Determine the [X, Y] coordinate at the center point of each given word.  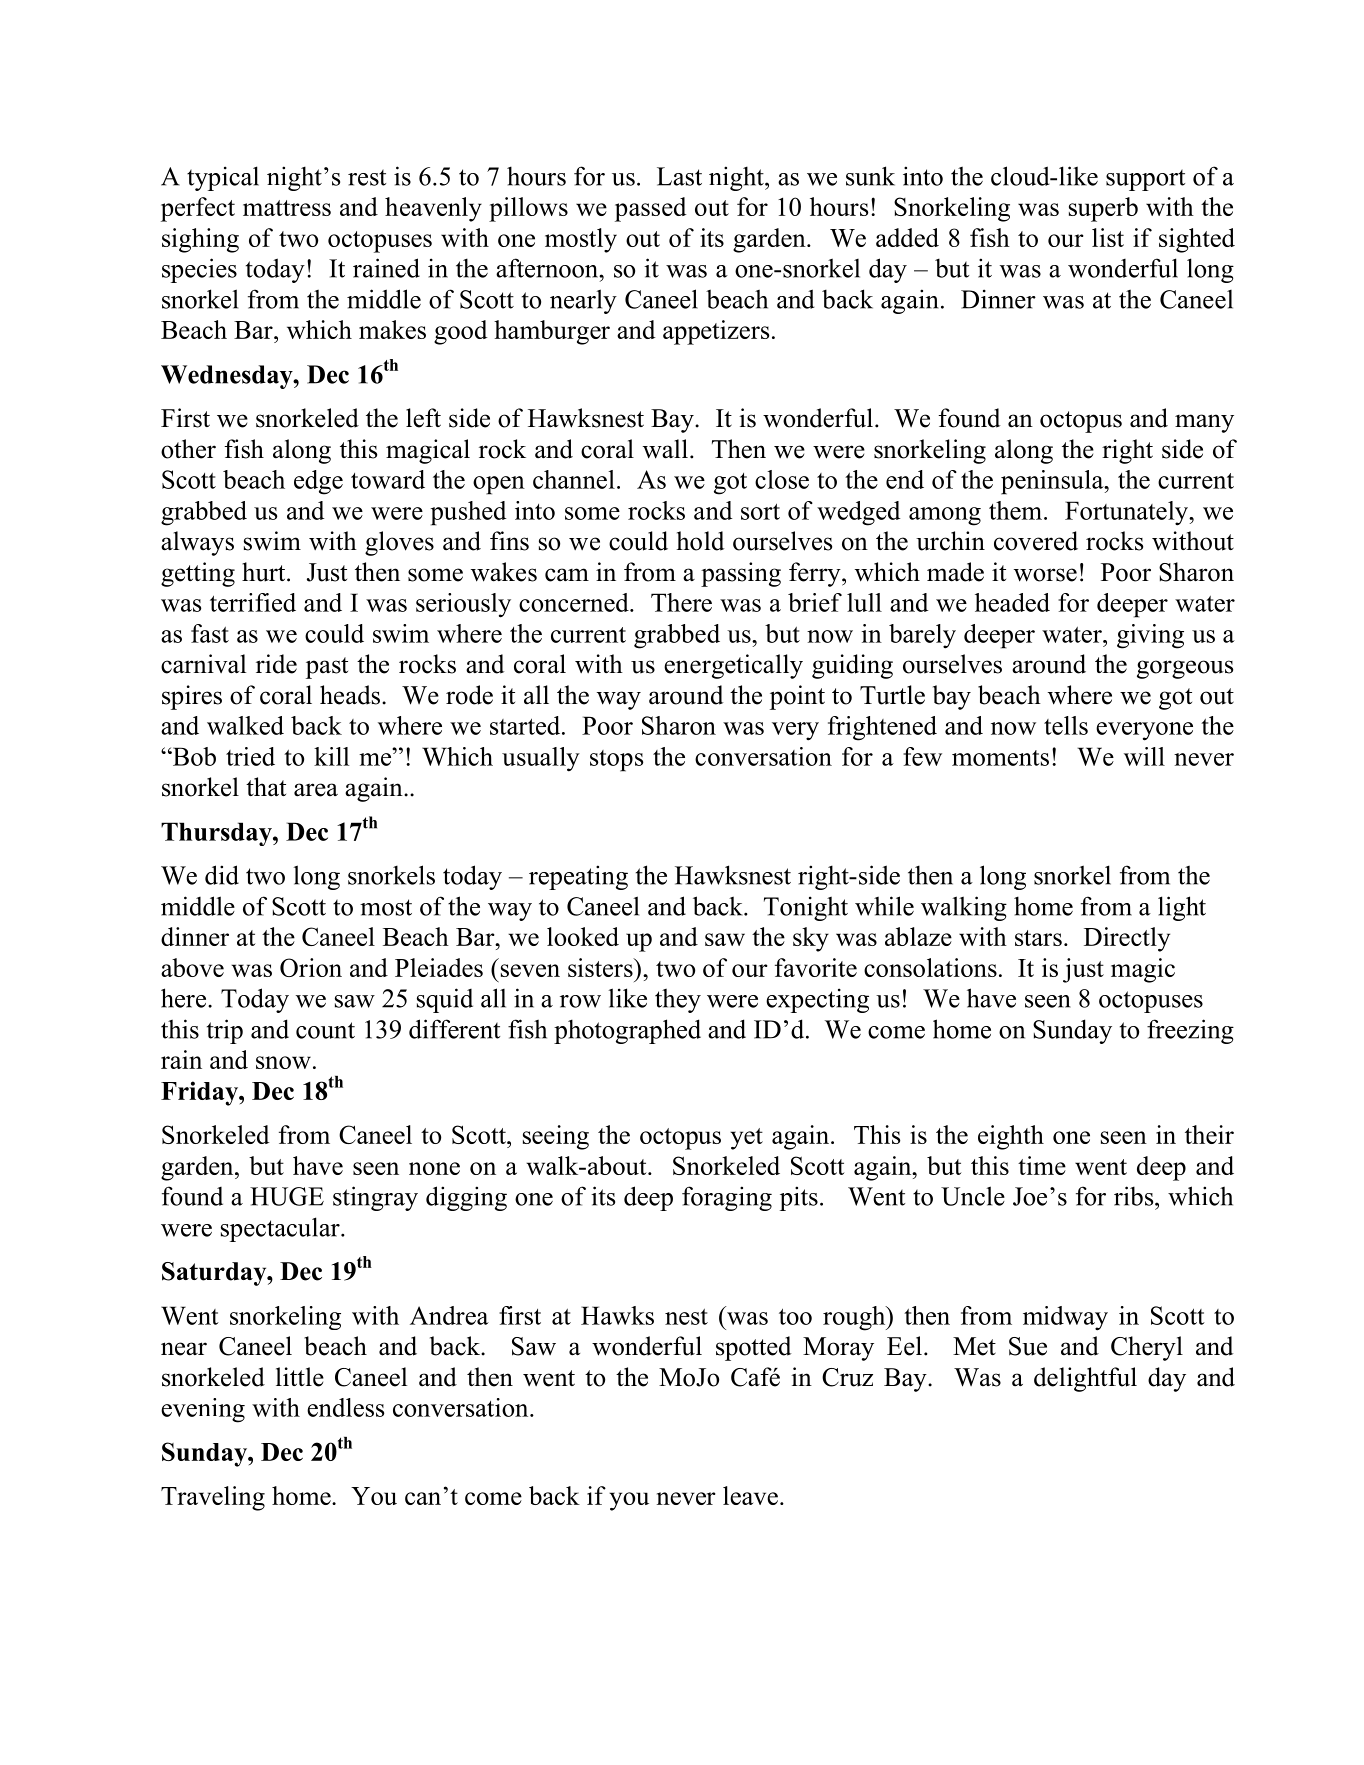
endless [345, 1407]
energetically [733, 666]
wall [665, 449]
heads [350, 695]
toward [388, 479]
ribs [1135, 1196]
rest [367, 177]
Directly [1127, 939]
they [678, 1000]
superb [1103, 209]
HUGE [287, 1196]
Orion [311, 967]
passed [651, 209]
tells [1066, 725]
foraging [727, 1198]
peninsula [1053, 482]
